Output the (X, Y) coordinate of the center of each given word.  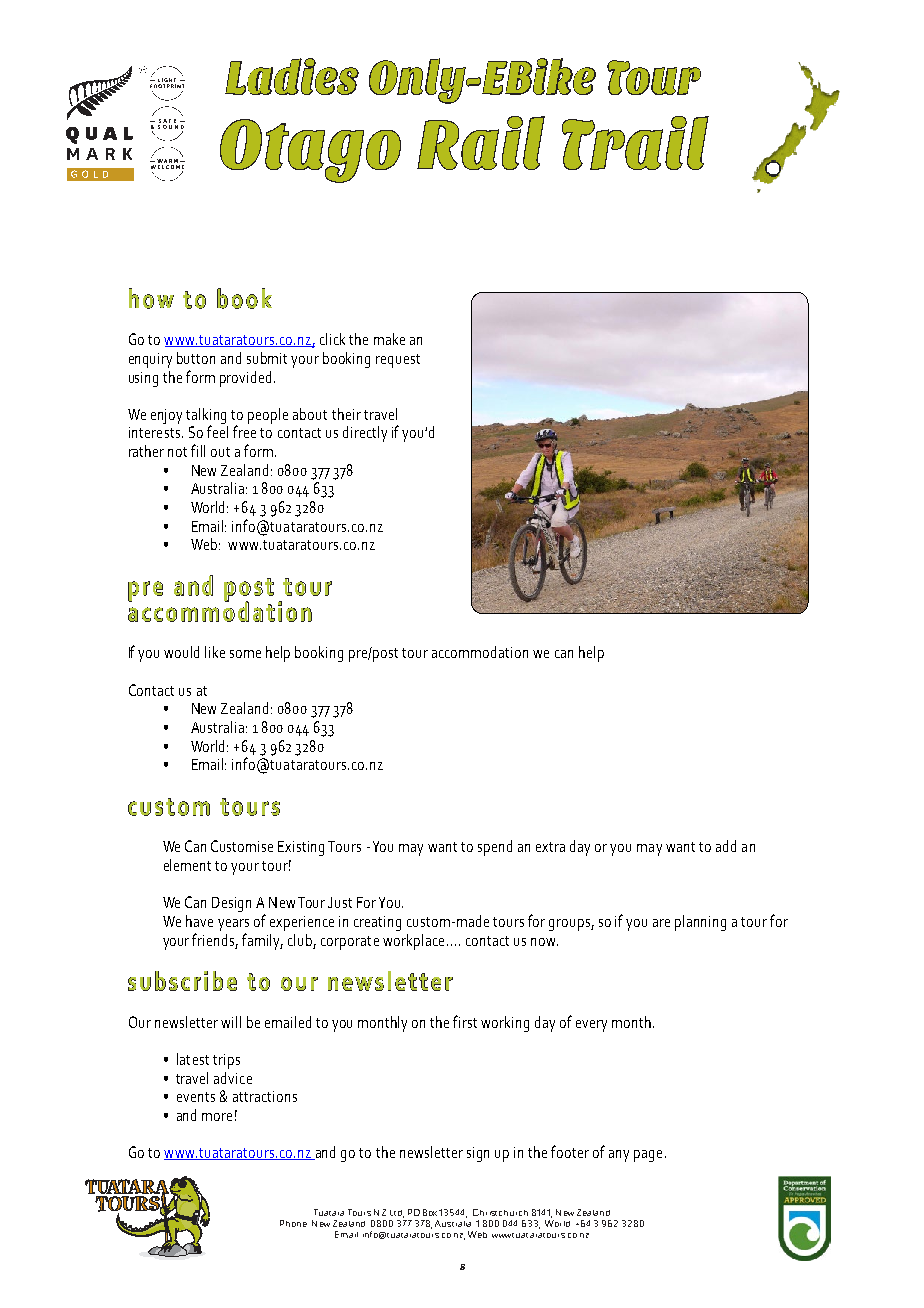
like (215, 652)
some (245, 654)
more (217, 1117)
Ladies (292, 76)
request (398, 361)
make (389, 339)
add (726, 846)
